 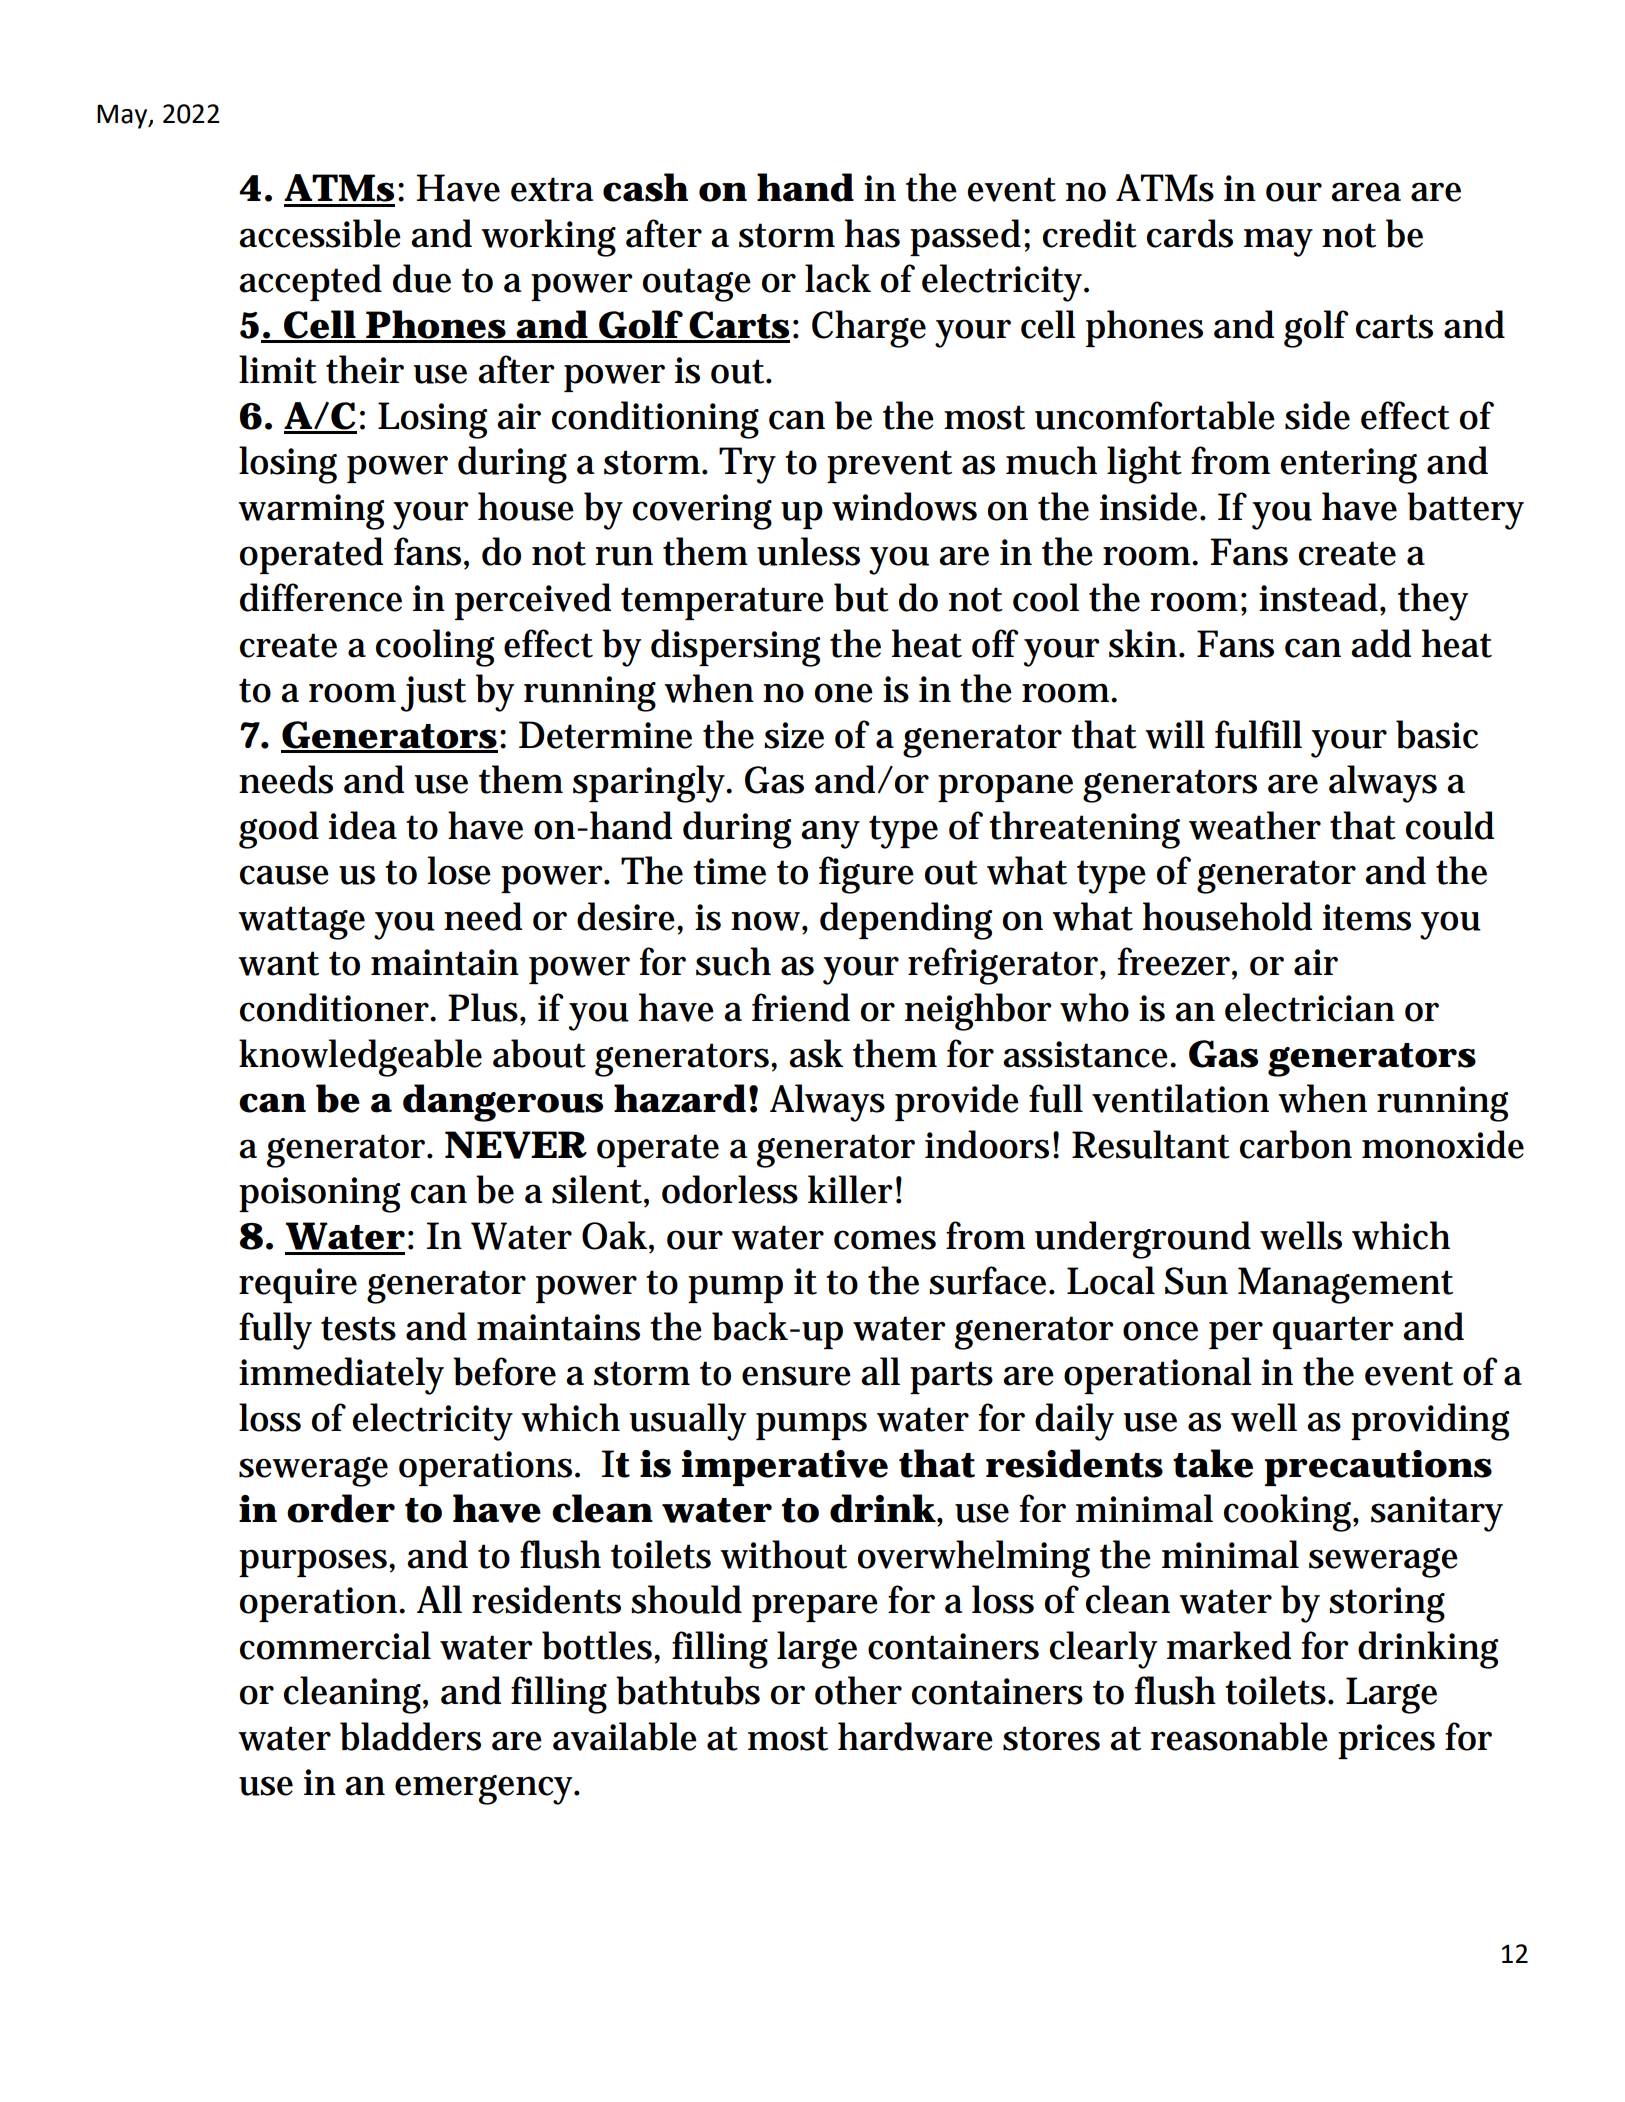 What do you see at coordinates (1345, 1285) in the screenshot?
I see `Management` at bounding box center [1345, 1285].
